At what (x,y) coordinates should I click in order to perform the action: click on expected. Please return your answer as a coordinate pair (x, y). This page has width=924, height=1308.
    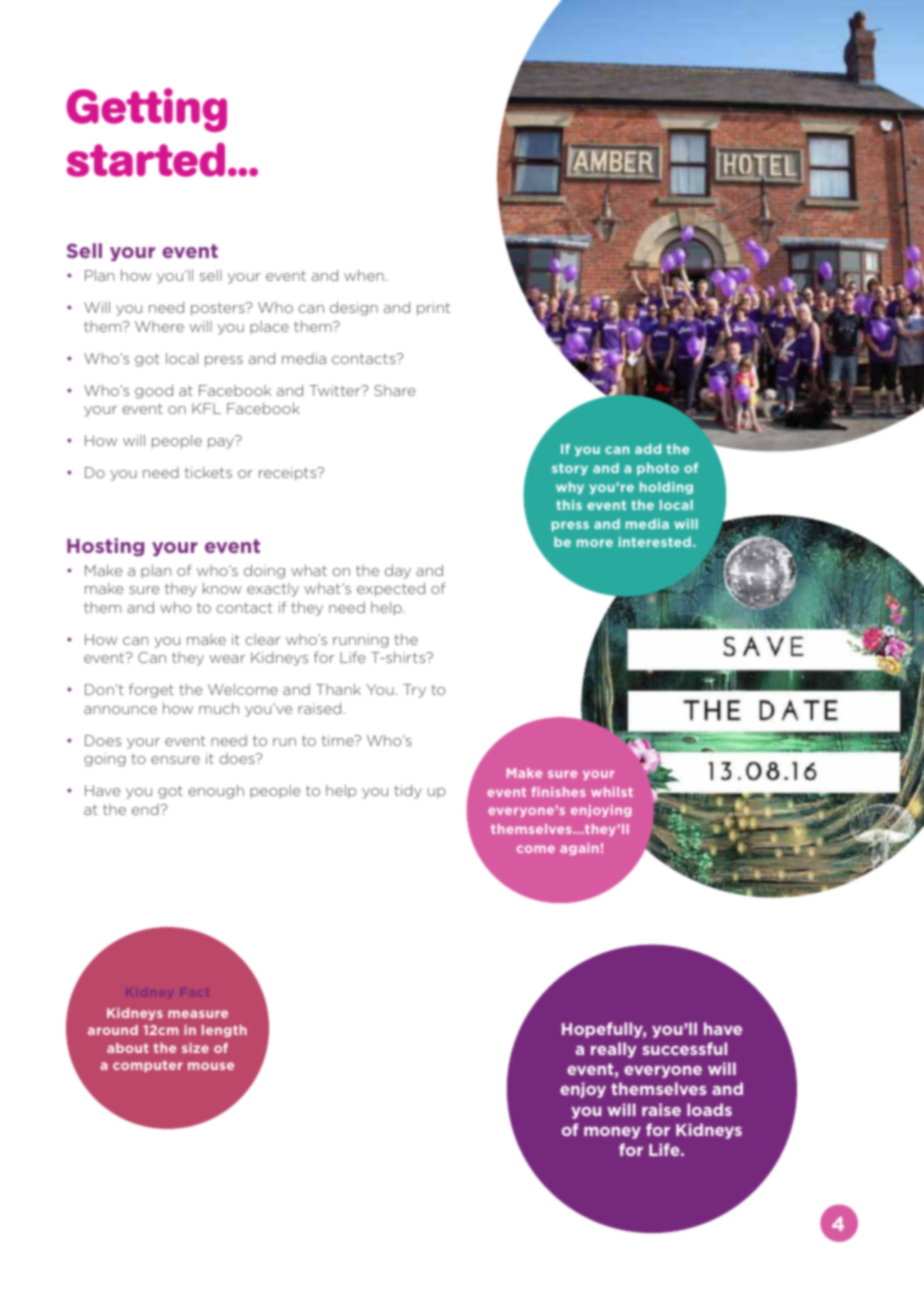
    Looking at the image, I should click on (391, 590).
